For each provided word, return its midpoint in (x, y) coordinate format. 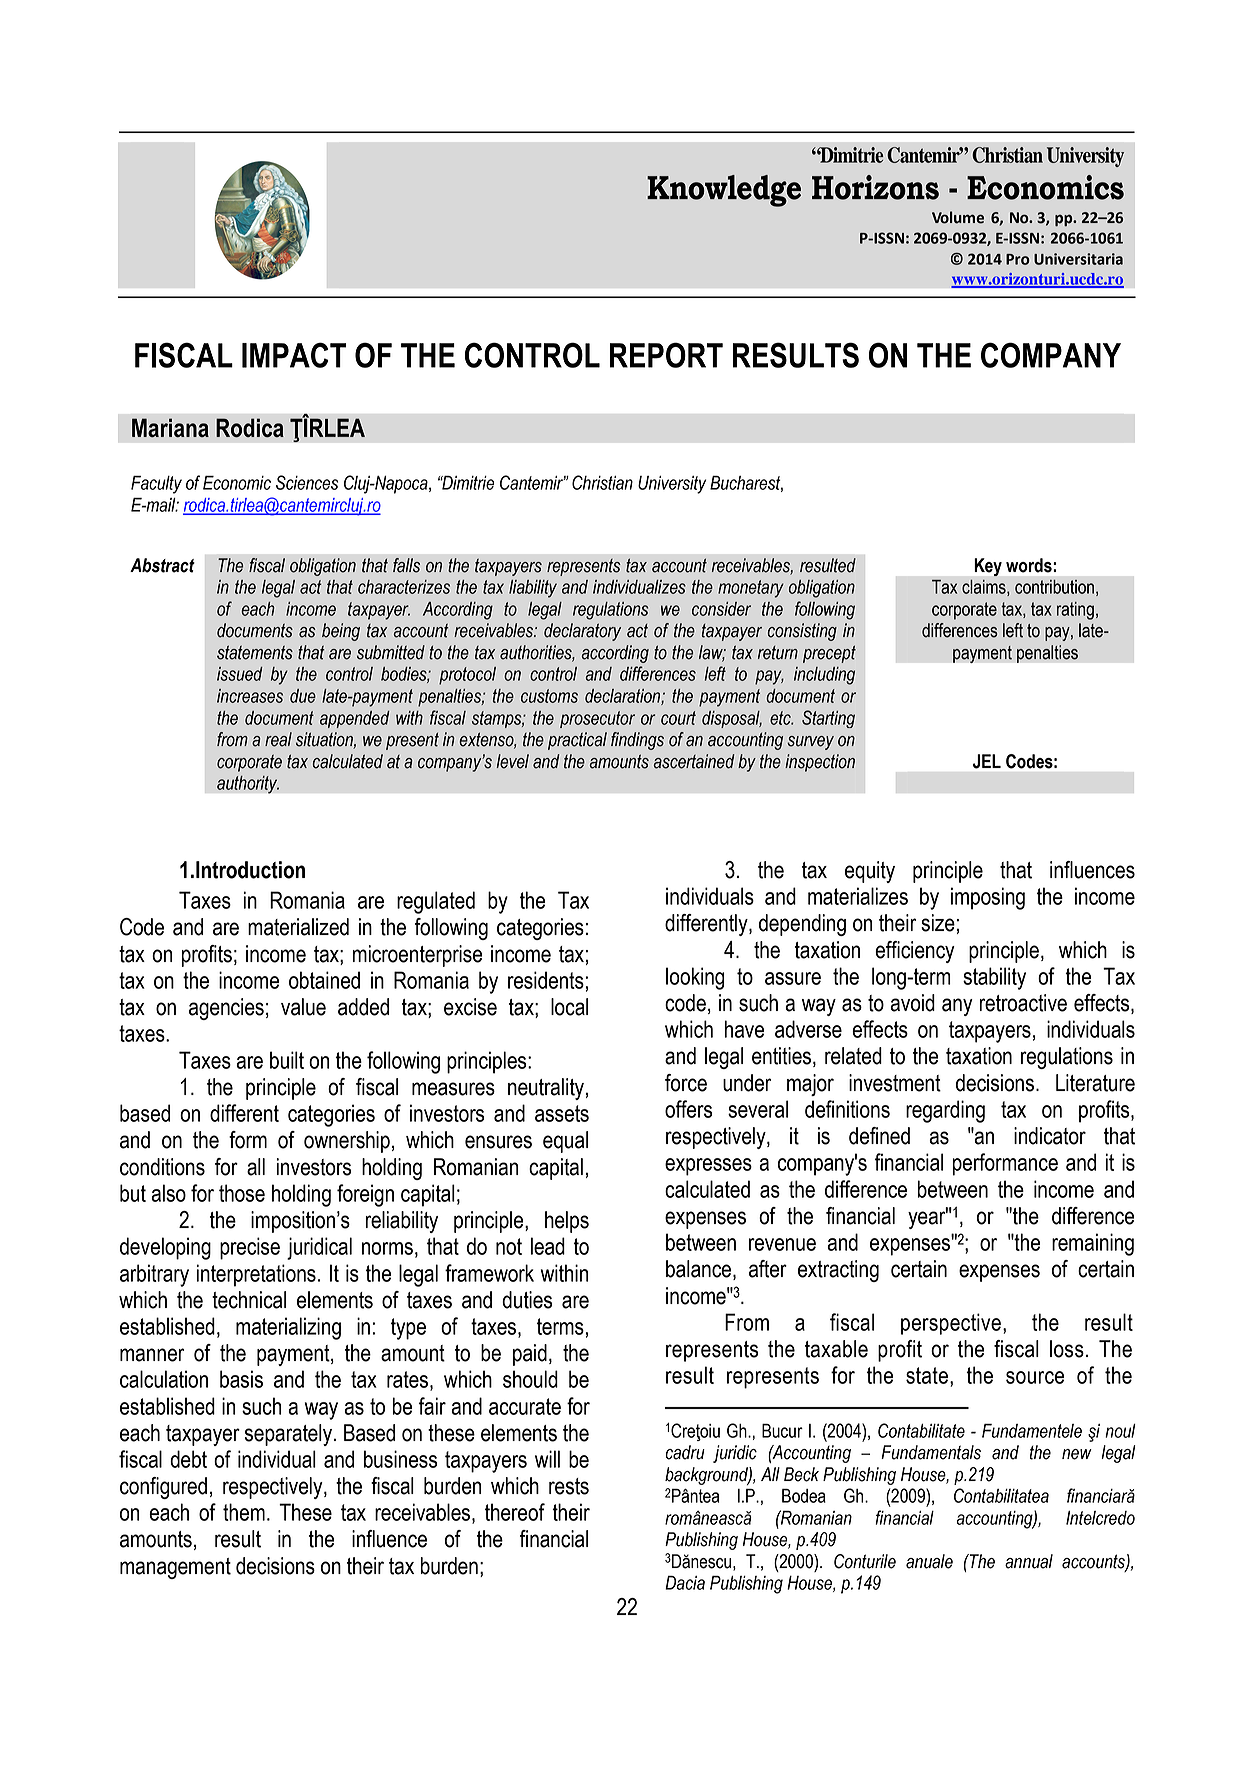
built (287, 1060)
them (244, 1512)
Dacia (685, 1583)
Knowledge (724, 191)
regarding (945, 1111)
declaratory (582, 632)
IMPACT (294, 355)
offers (688, 1109)
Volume (958, 217)
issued (240, 674)
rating (1075, 611)
